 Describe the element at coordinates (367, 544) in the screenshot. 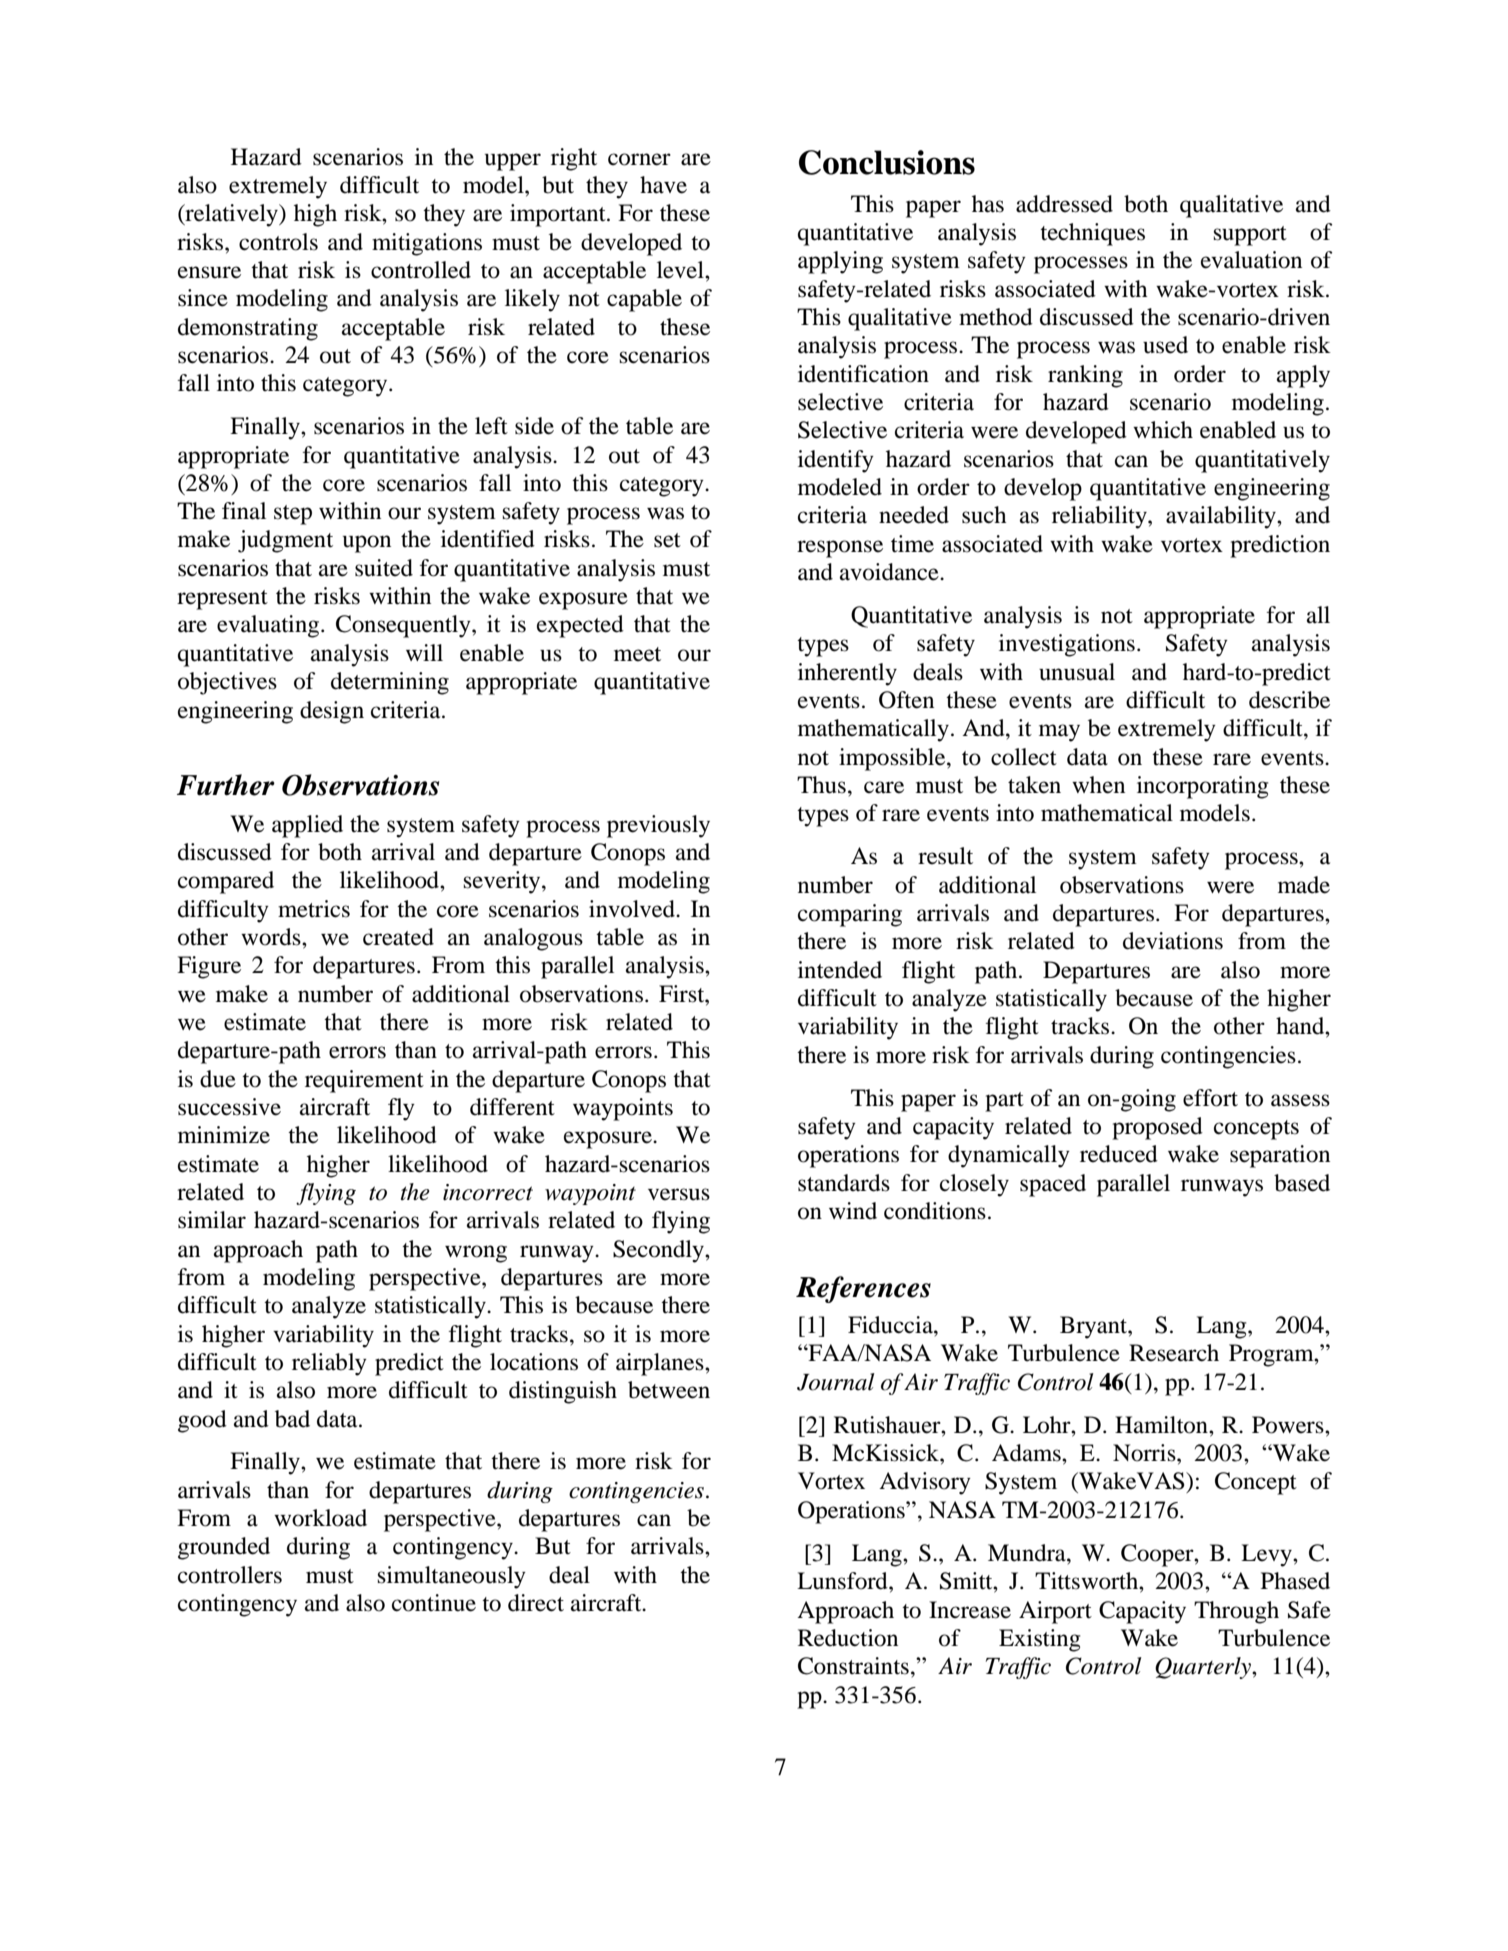

I see `upon` at that location.
